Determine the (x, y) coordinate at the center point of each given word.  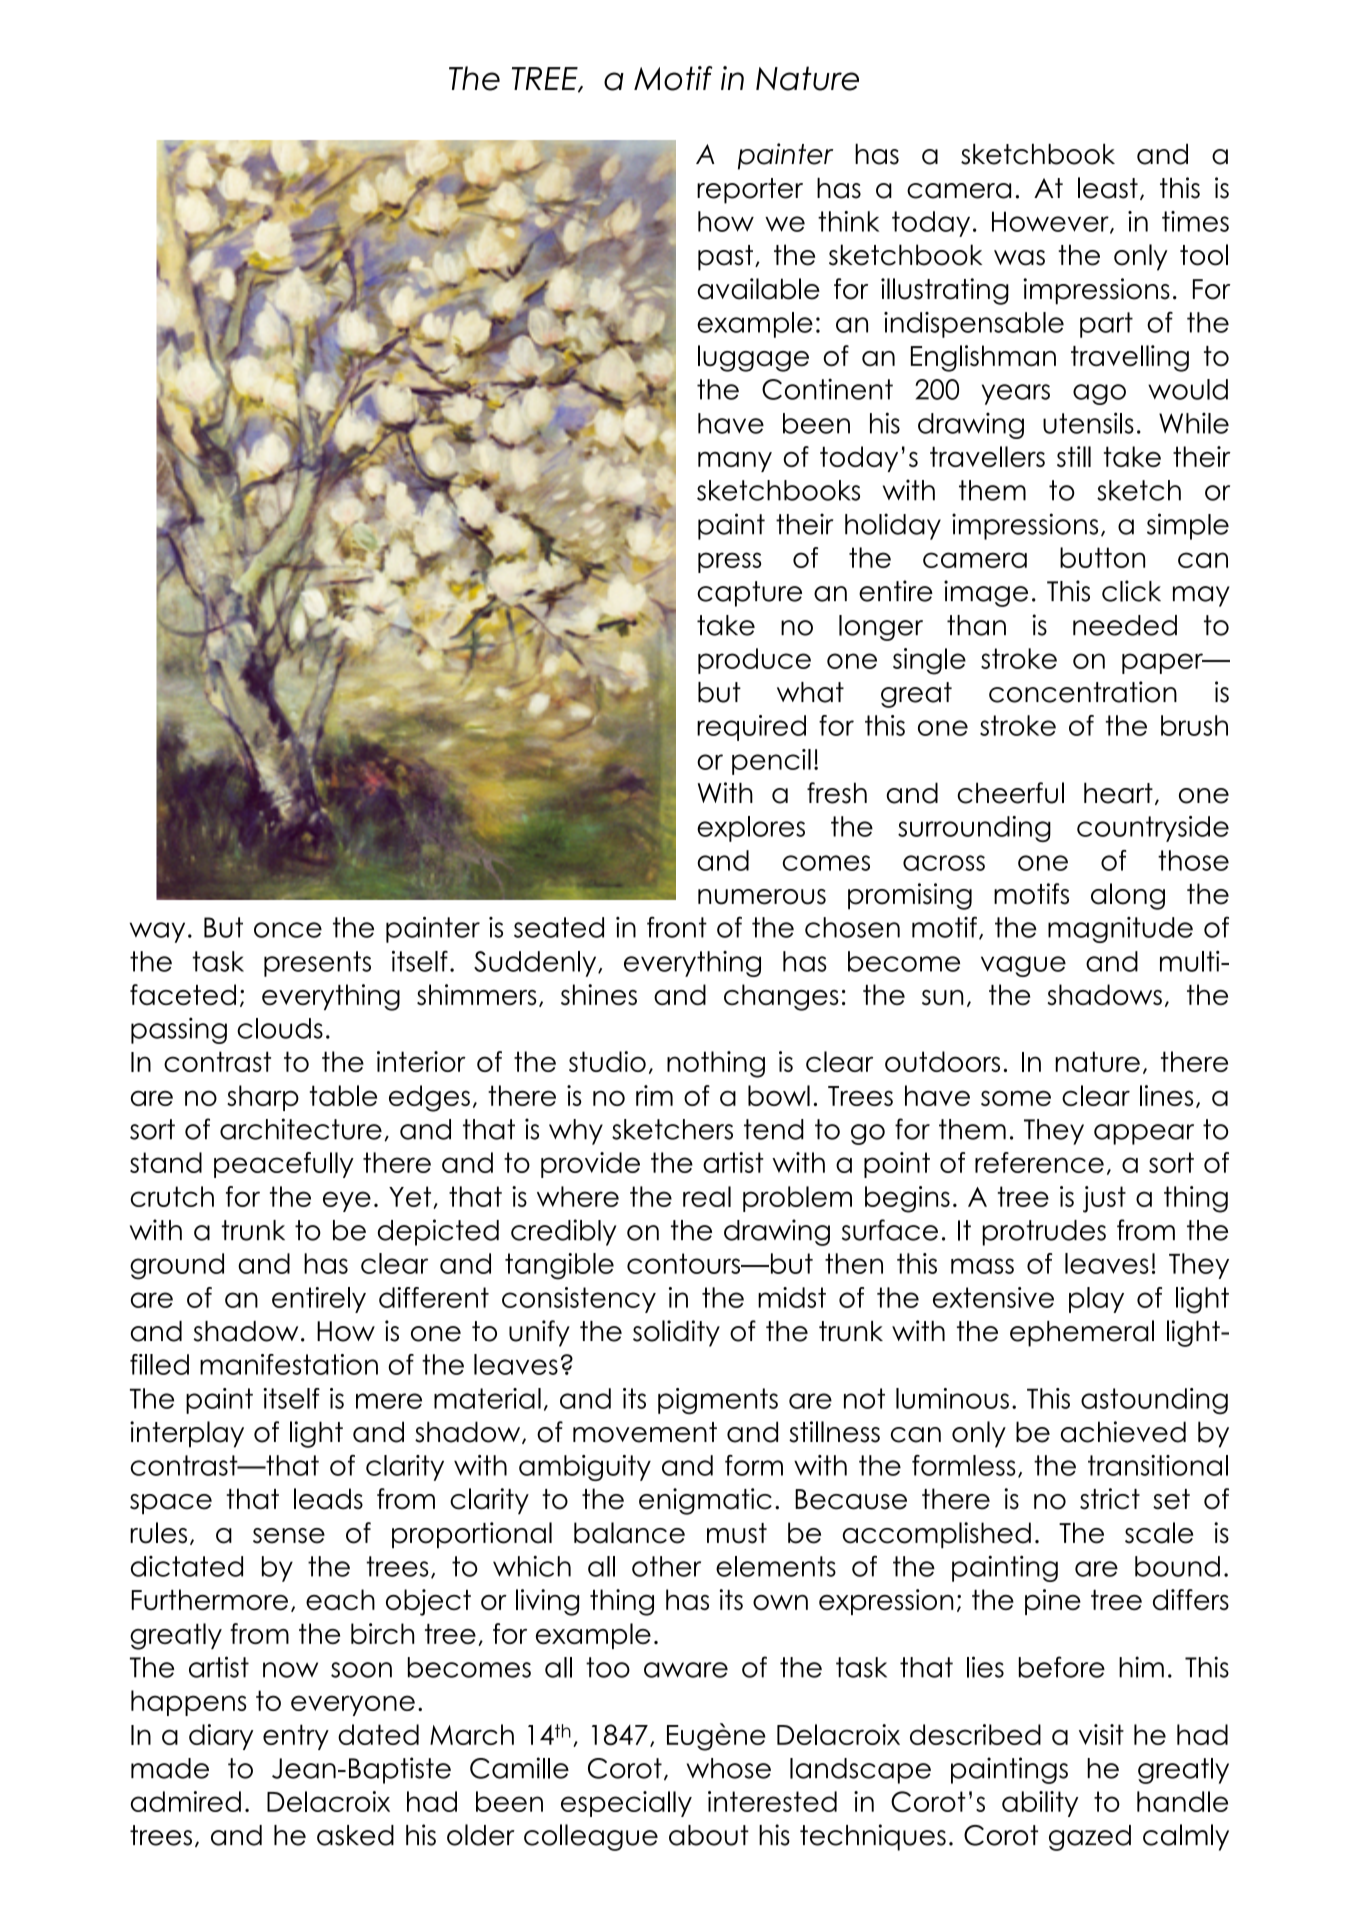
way (157, 932)
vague (1023, 966)
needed (1125, 625)
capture (749, 594)
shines (599, 994)
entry (296, 1737)
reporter (750, 191)
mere (389, 1401)
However (1051, 222)
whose (729, 1768)
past (725, 258)
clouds (280, 1028)
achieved (1123, 1432)
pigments (718, 1401)
